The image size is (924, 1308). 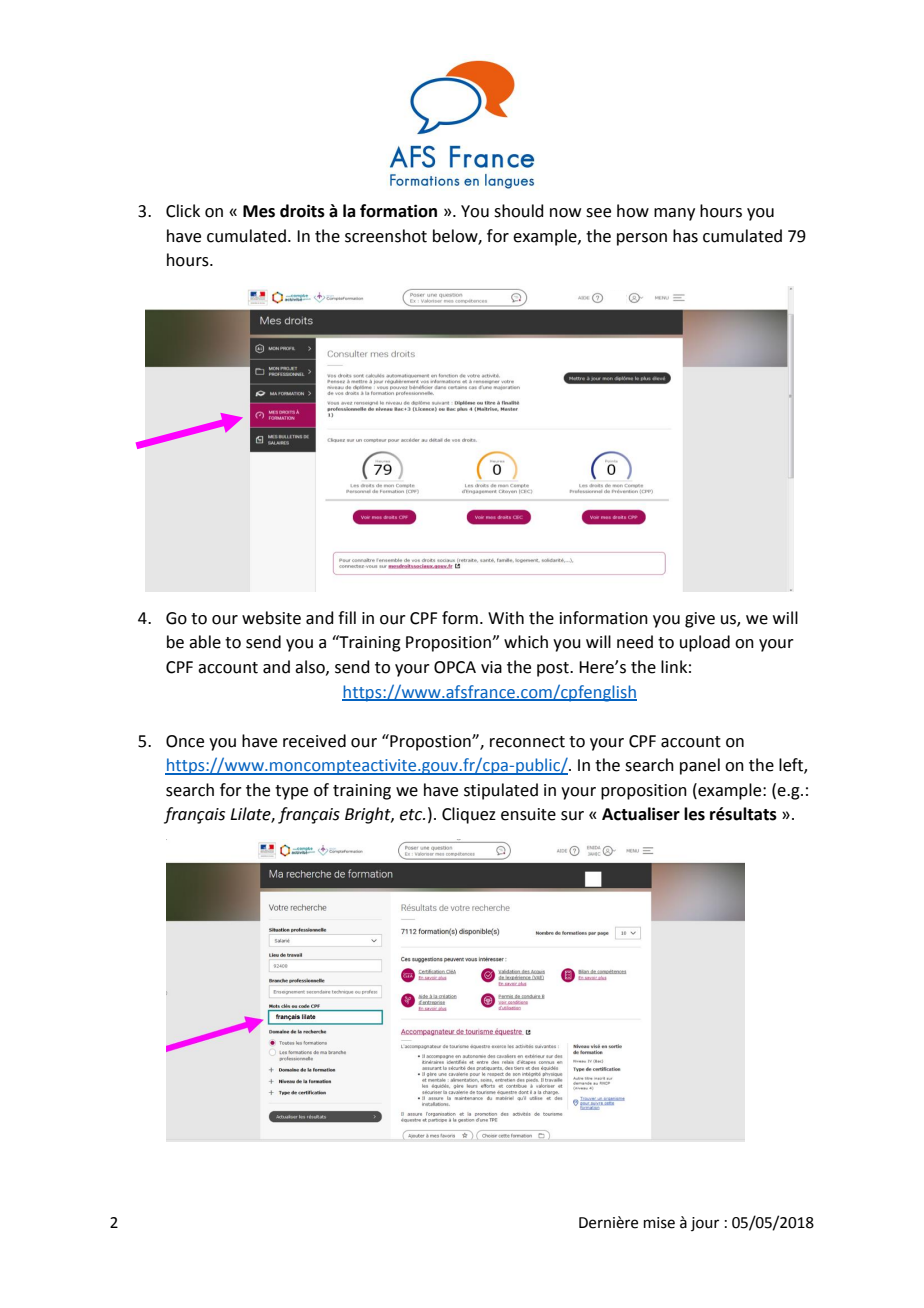 What do you see at coordinates (386, 236) in the page?
I see `screenshot` at bounding box center [386, 236].
